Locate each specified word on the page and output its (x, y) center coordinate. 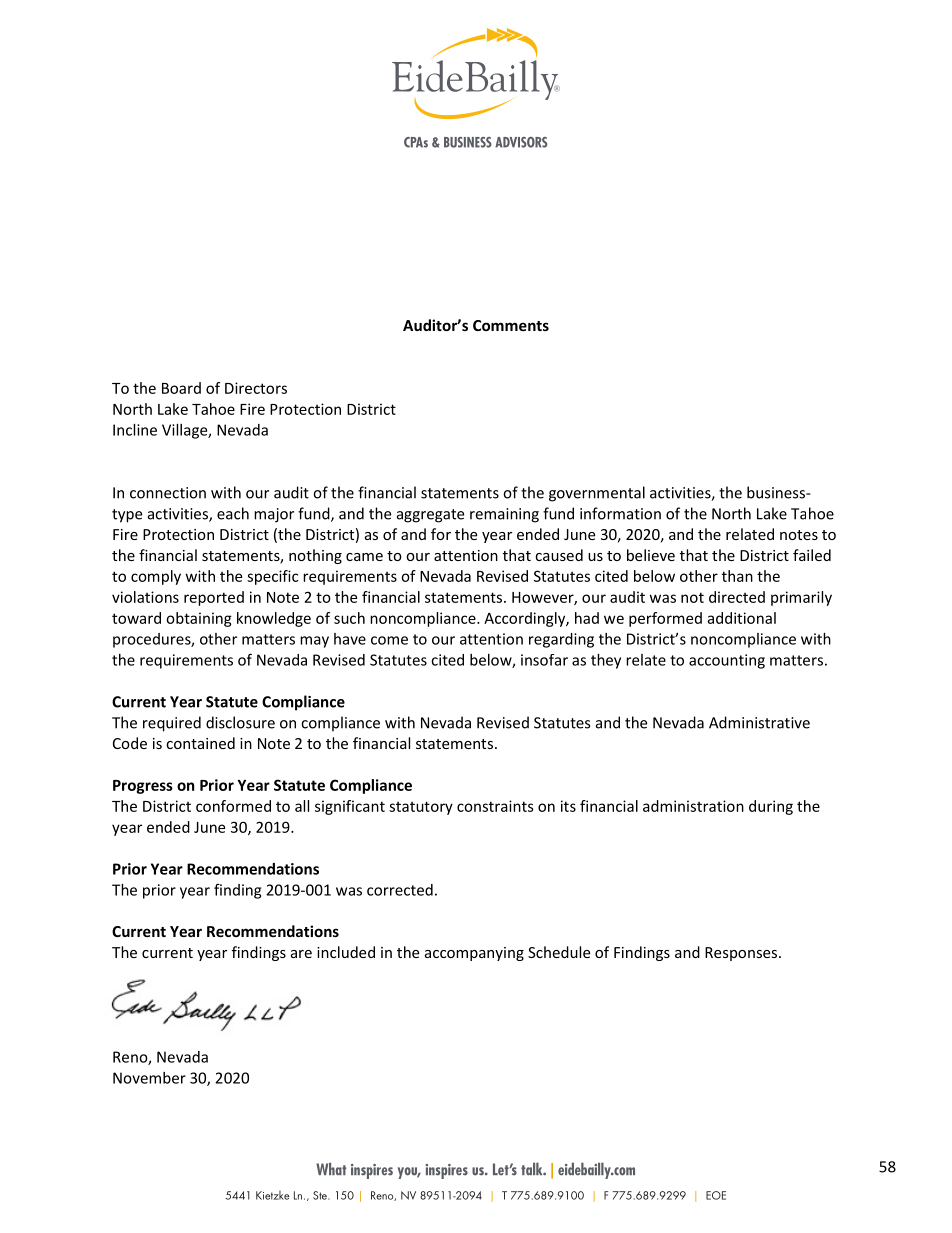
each (233, 513)
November (149, 1078)
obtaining (199, 619)
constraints (495, 806)
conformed (233, 806)
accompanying (474, 954)
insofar (544, 660)
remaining (504, 515)
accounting (727, 661)
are (301, 954)
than (737, 576)
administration (693, 806)
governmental (597, 494)
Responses (742, 954)
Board (181, 388)
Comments (511, 325)
